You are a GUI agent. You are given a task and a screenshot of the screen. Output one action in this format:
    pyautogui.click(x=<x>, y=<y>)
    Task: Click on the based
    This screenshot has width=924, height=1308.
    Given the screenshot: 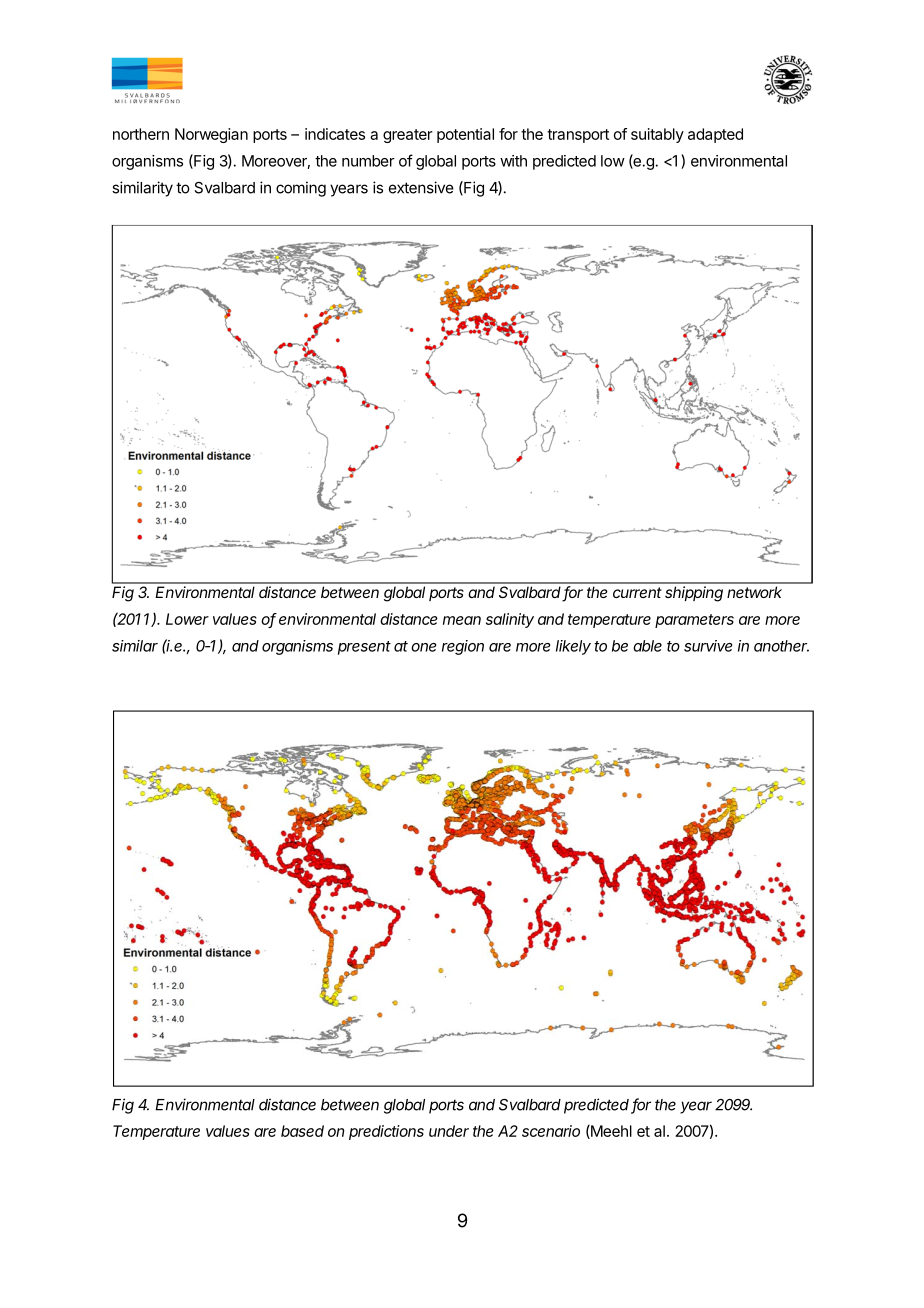 What is the action you would take?
    pyautogui.click(x=302, y=1131)
